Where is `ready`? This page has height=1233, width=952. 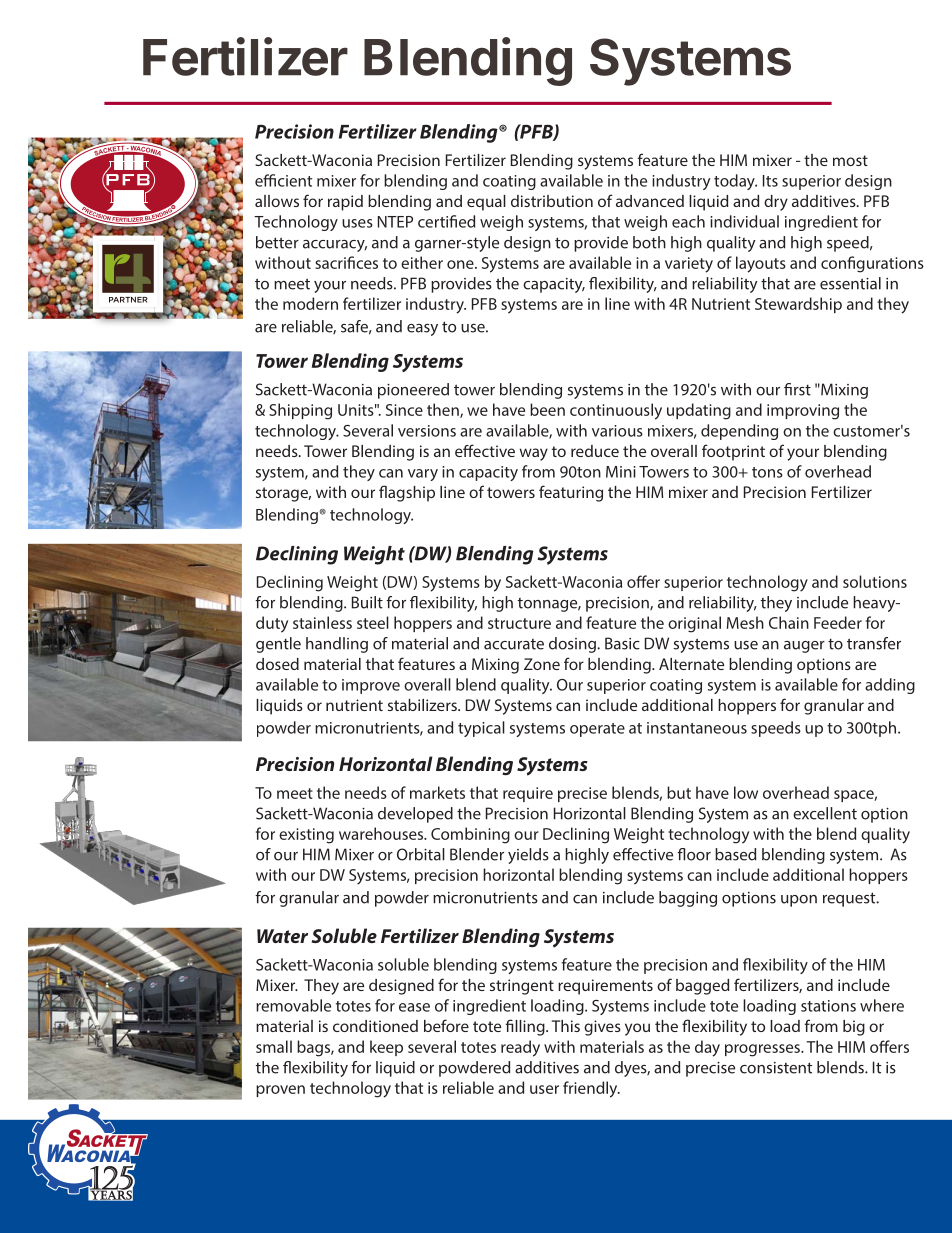 ready is located at coordinates (520, 1048).
